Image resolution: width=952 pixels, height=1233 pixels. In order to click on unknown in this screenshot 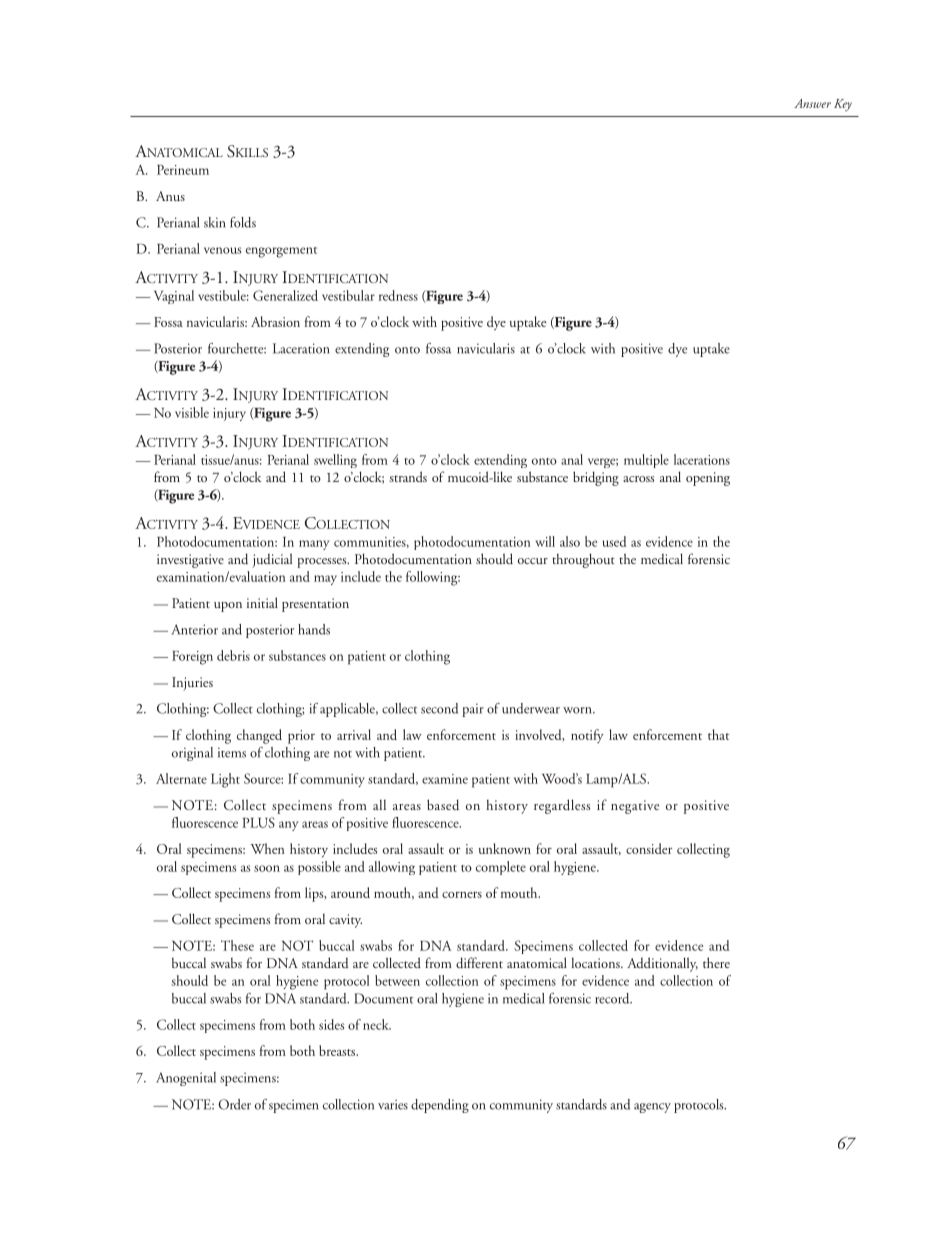, I will do `click(505, 848)`.
